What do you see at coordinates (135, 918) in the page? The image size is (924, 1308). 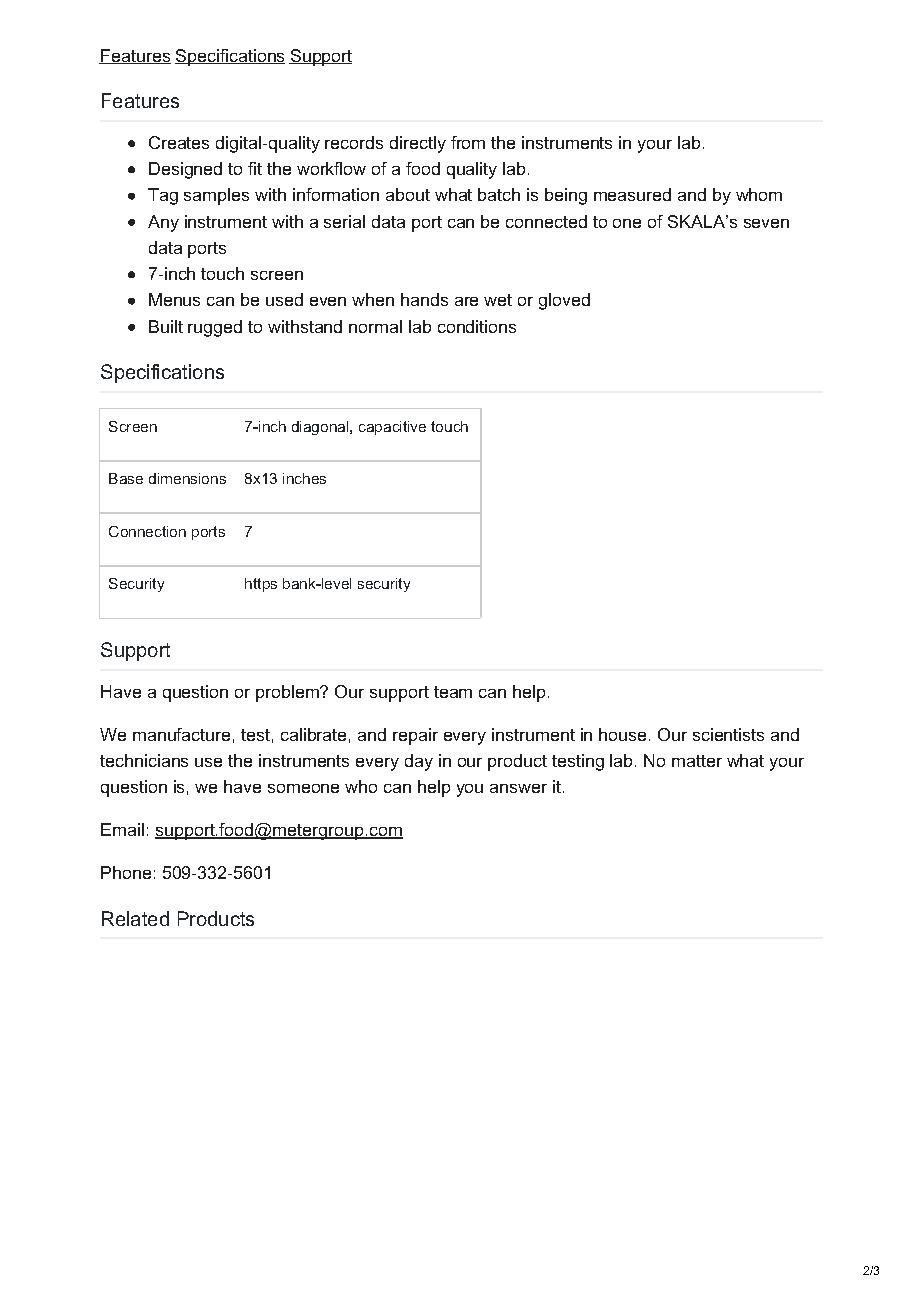 I see `Related` at bounding box center [135, 918].
